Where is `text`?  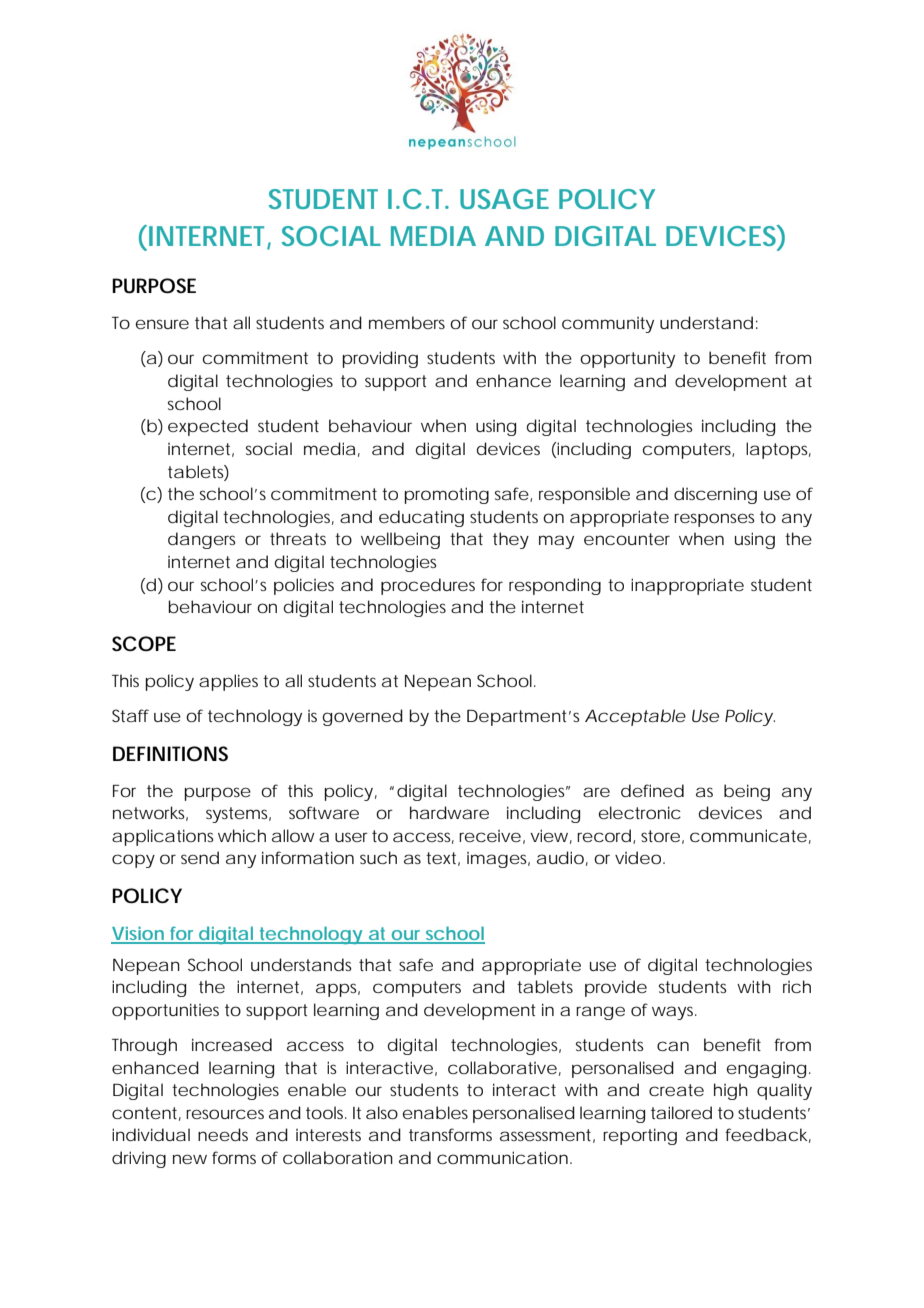
text is located at coordinates (443, 859).
